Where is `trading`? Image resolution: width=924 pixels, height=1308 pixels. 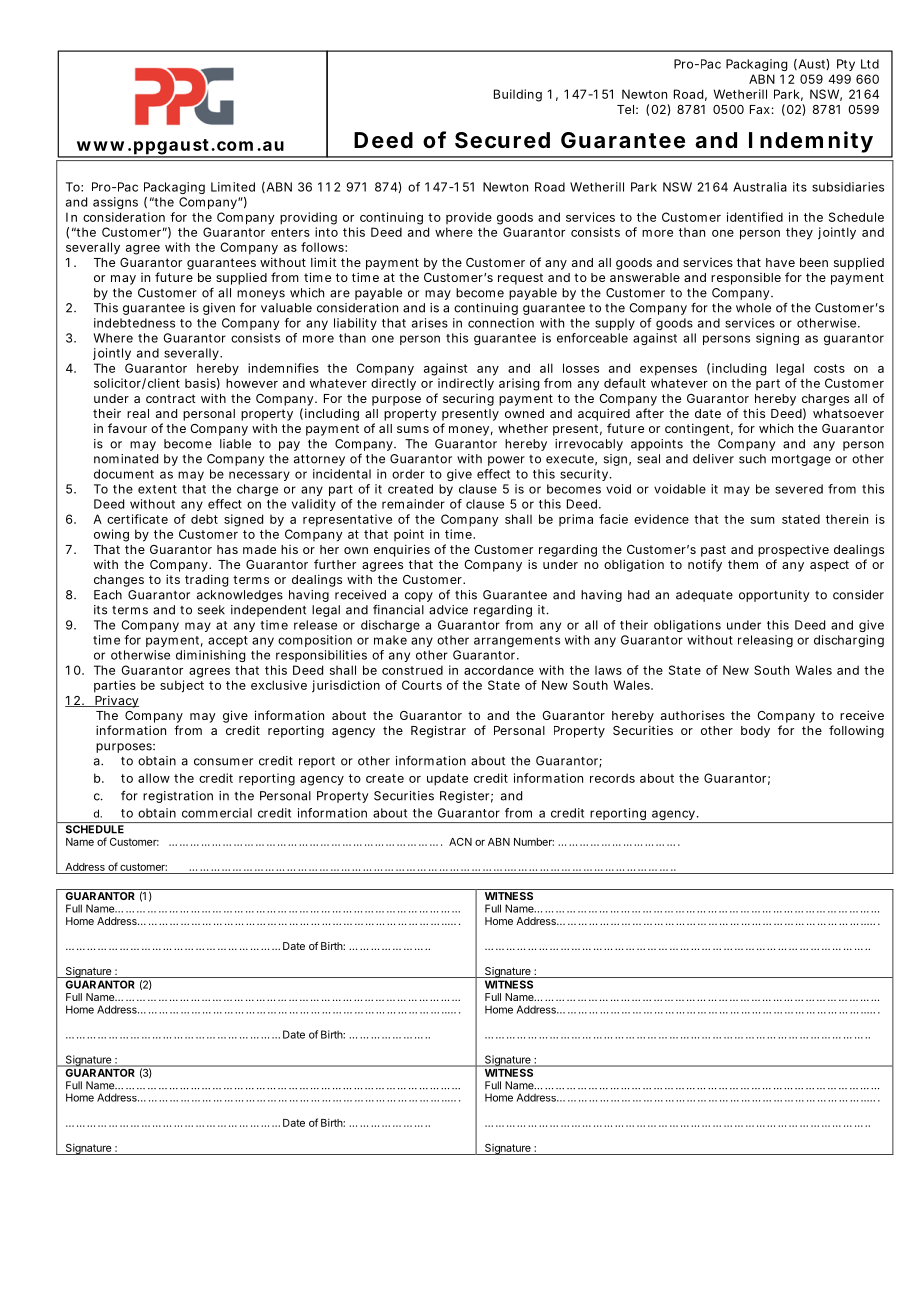
trading is located at coordinates (206, 580).
